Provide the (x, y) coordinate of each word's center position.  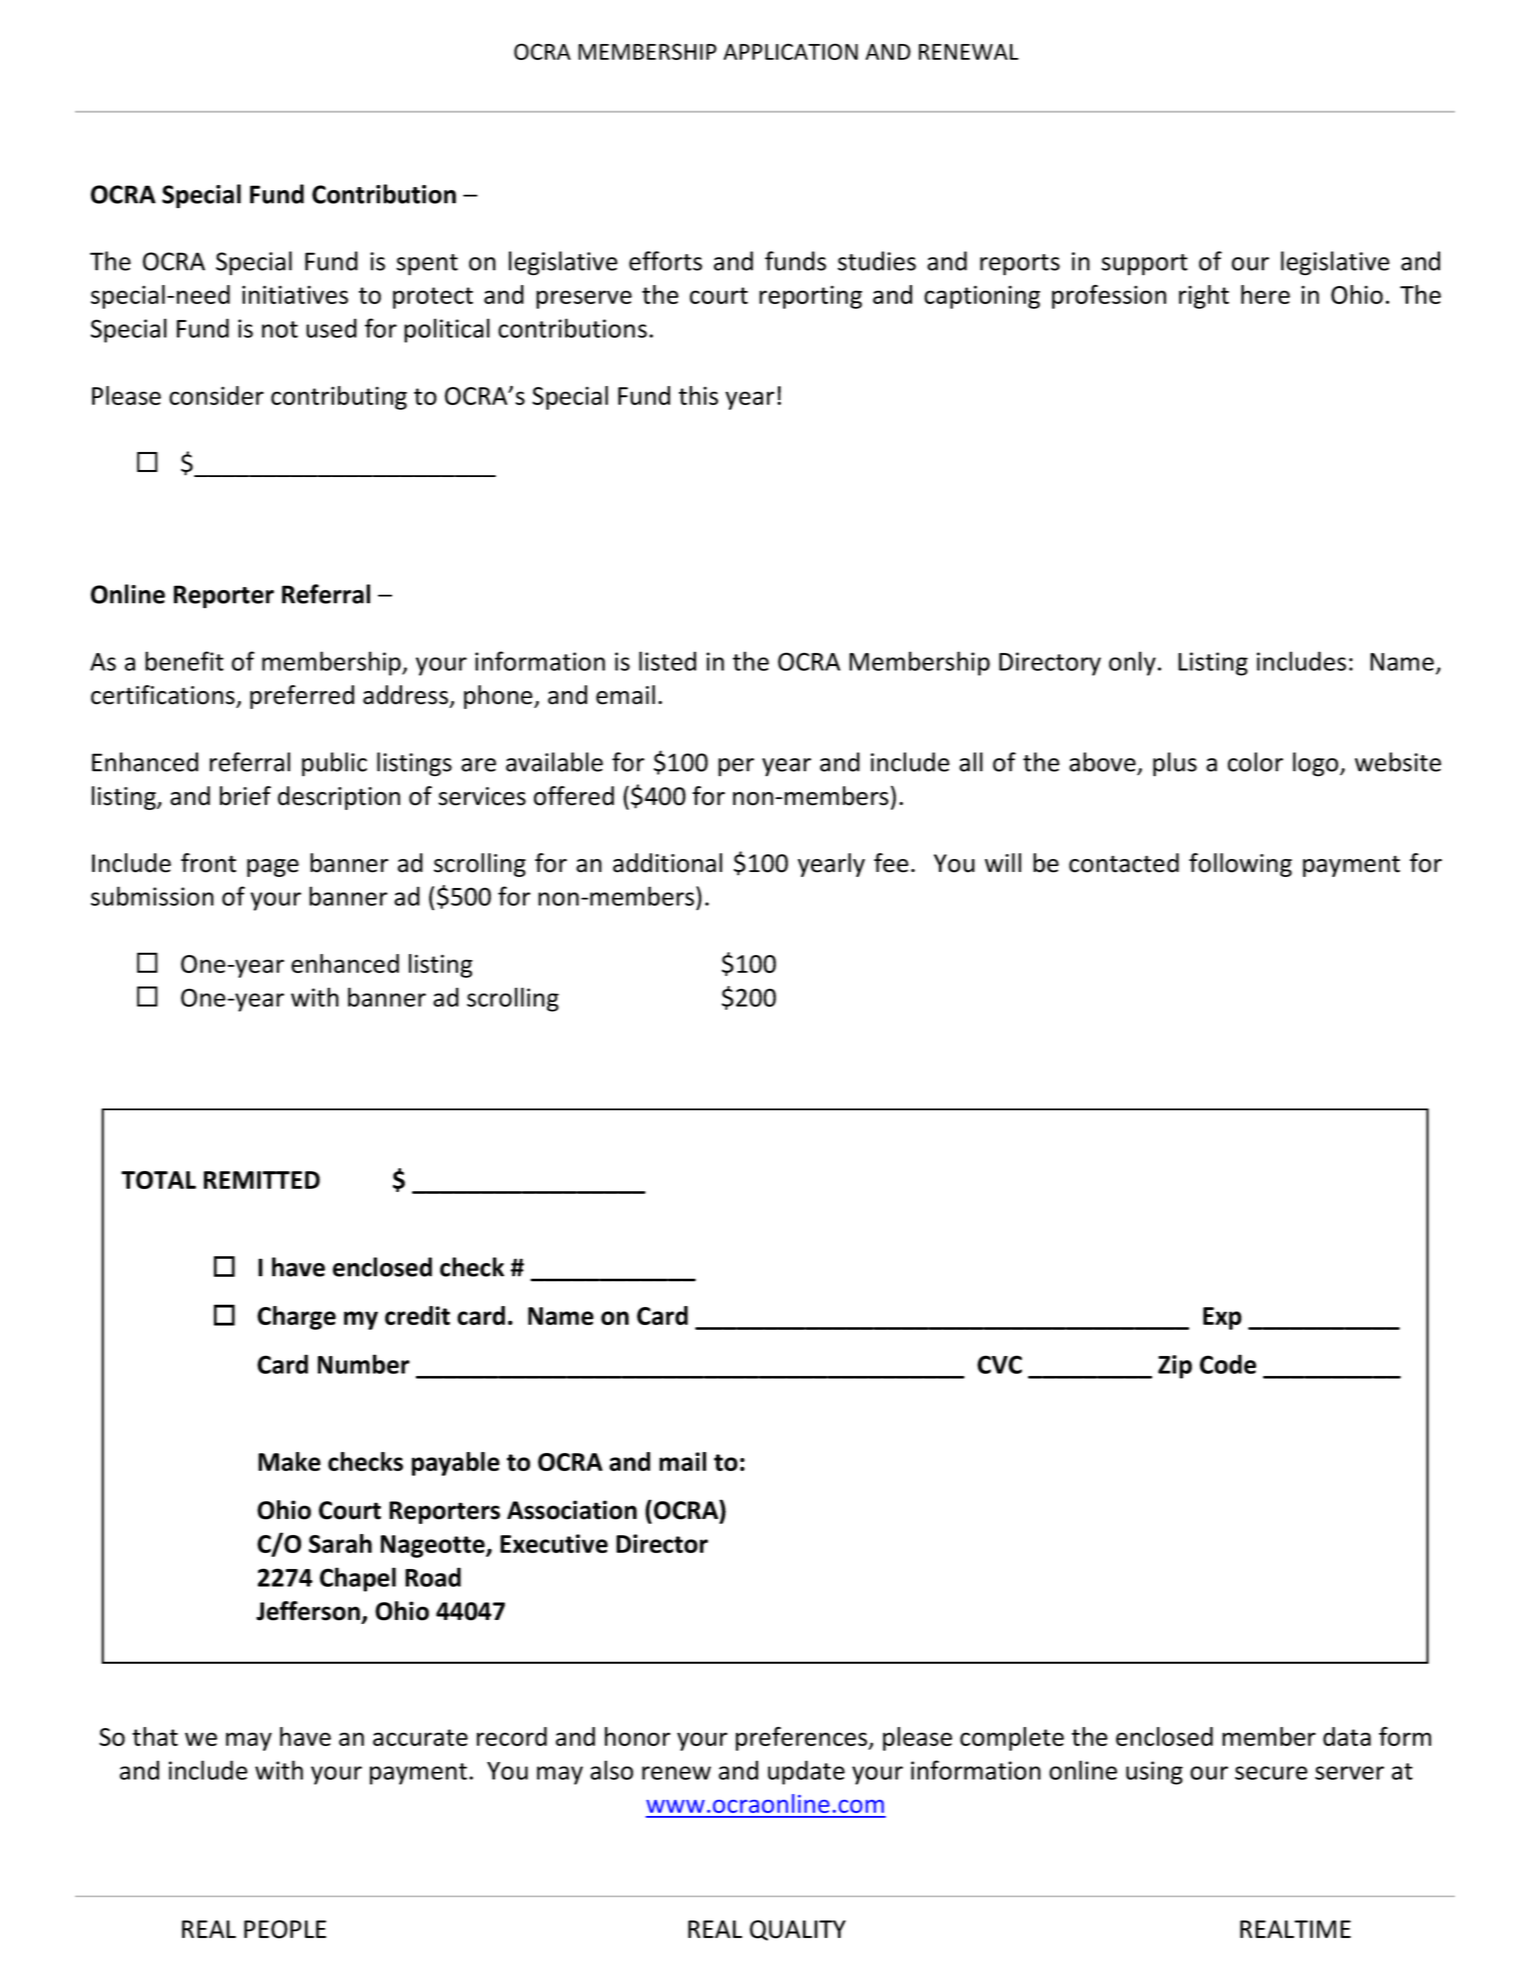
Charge (296, 1318)
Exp (1222, 1318)
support (1144, 265)
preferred (302, 697)
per (736, 767)
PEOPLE (285, 1929)
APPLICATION (790, 51)
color (1255, 762)
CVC (999, 1364)
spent (427, 265)
